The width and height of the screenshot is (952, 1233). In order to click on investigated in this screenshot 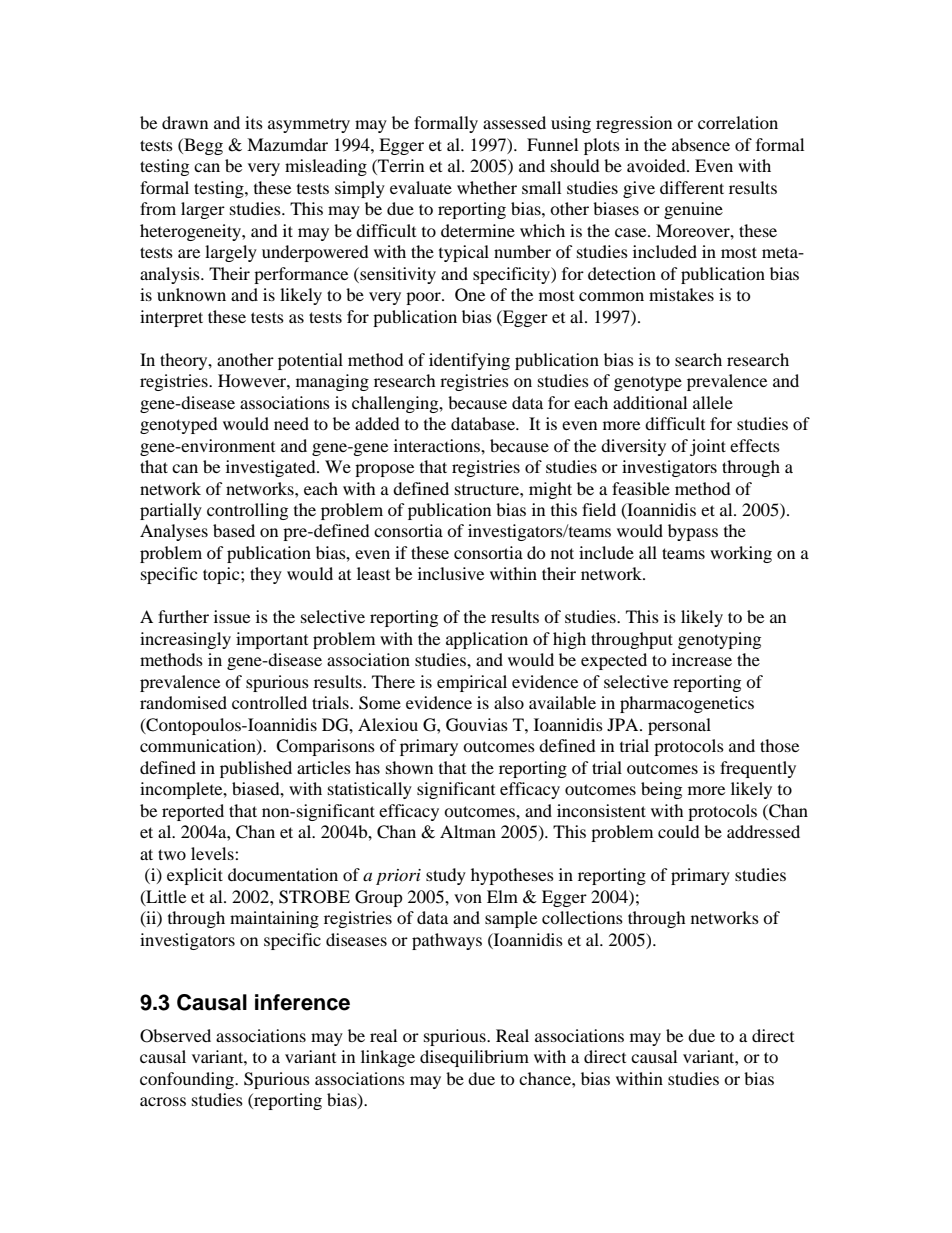, I will do `click(272, 468)`.
